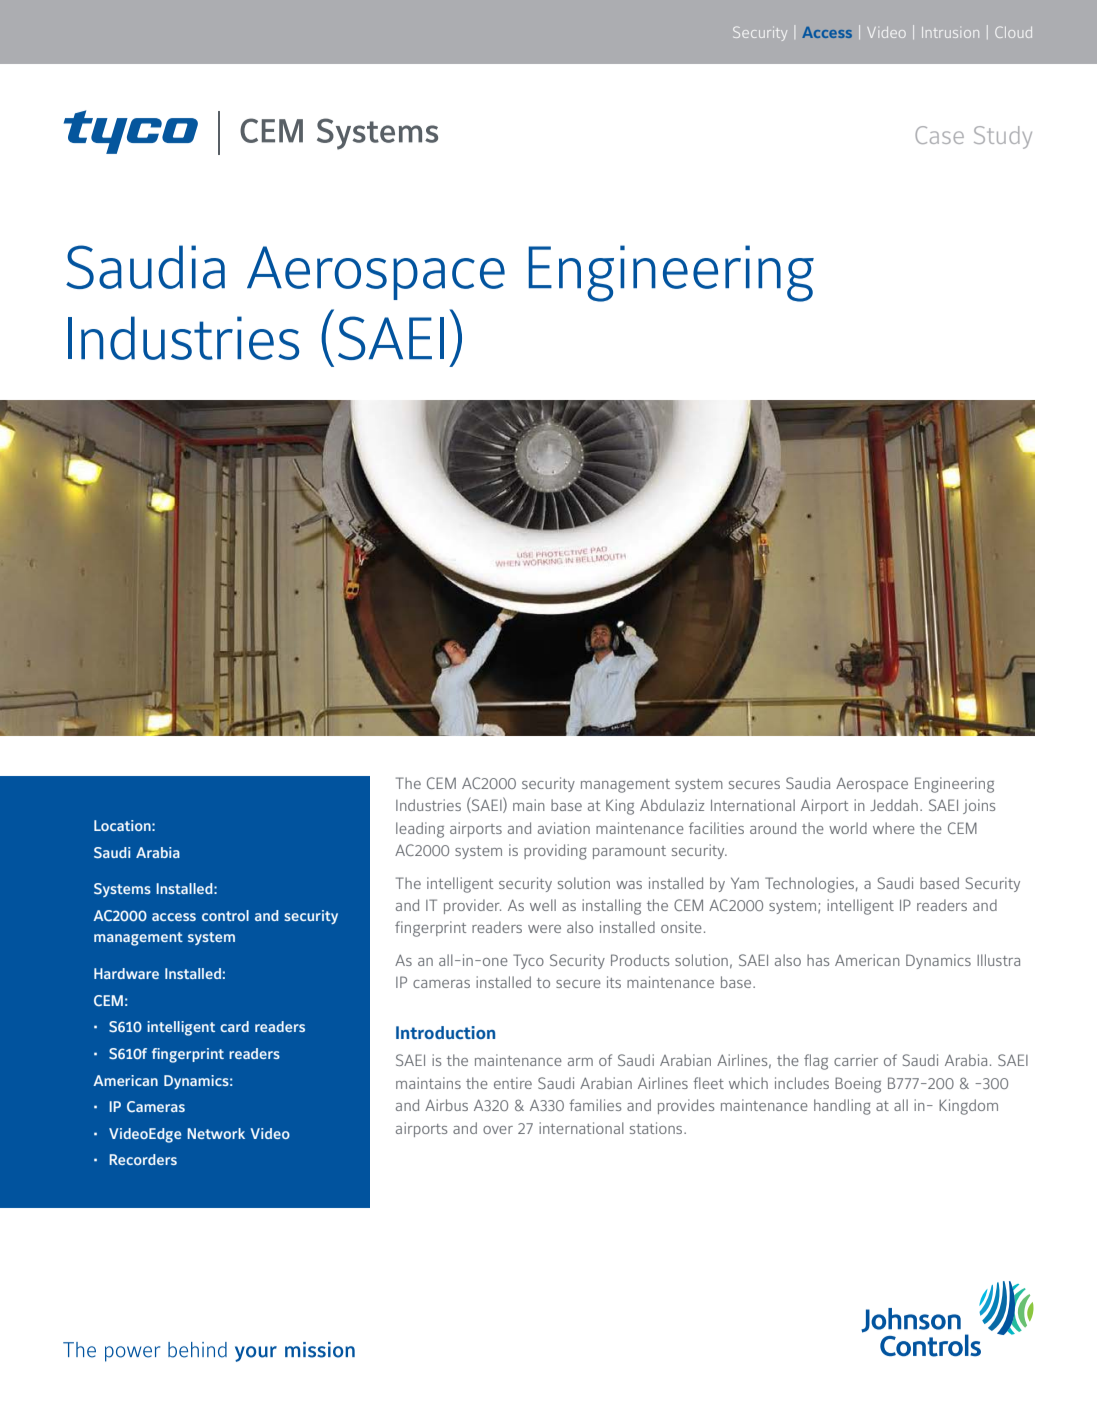  What do you see at coordinates (950, 32) in the screenshot?
I see `Intrusion` at bounding box center [950, 32].
